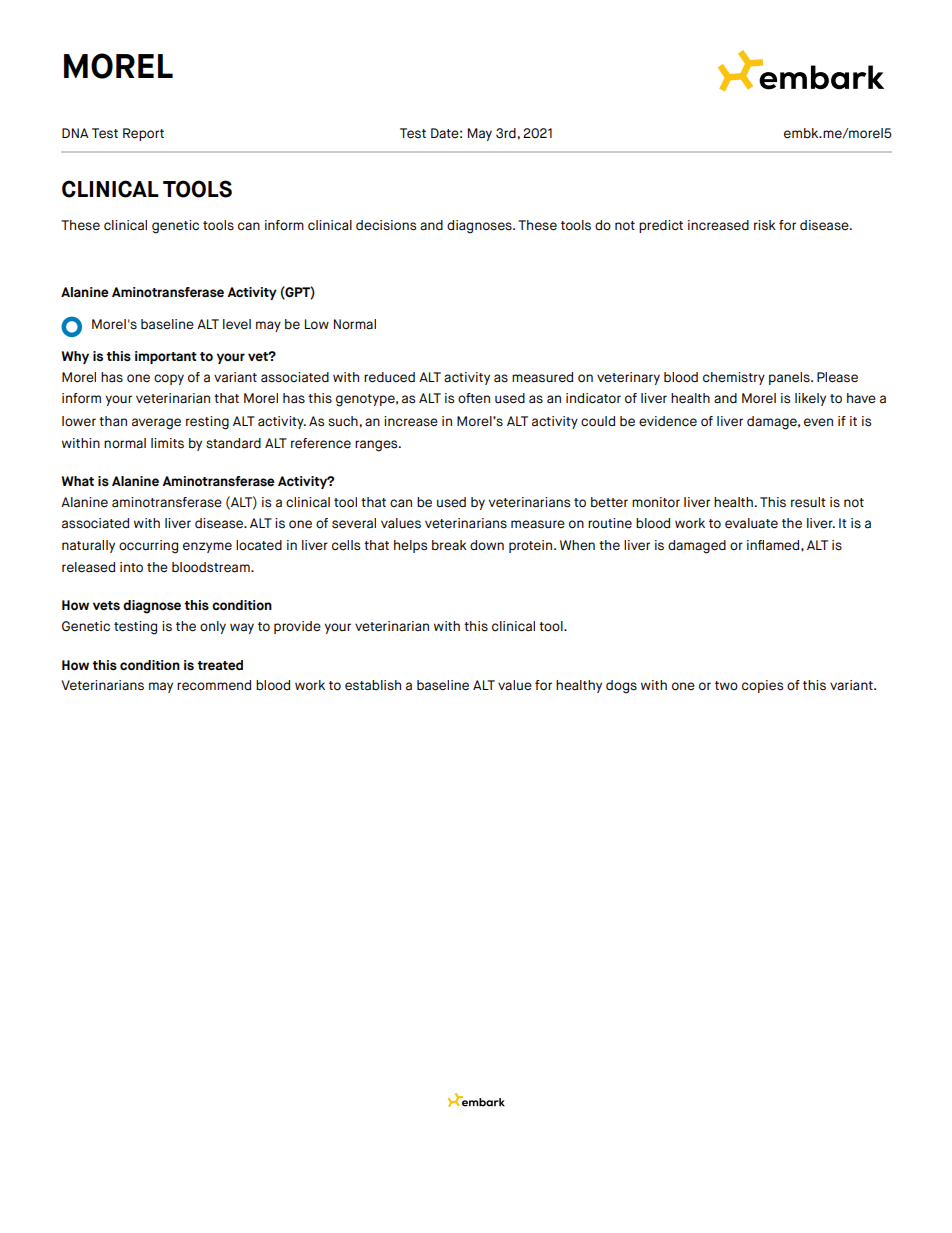 The height and width of the page is (1233, 952). Describe the element at coordinates (220, 665) in the page. I see `treated` at that location.
